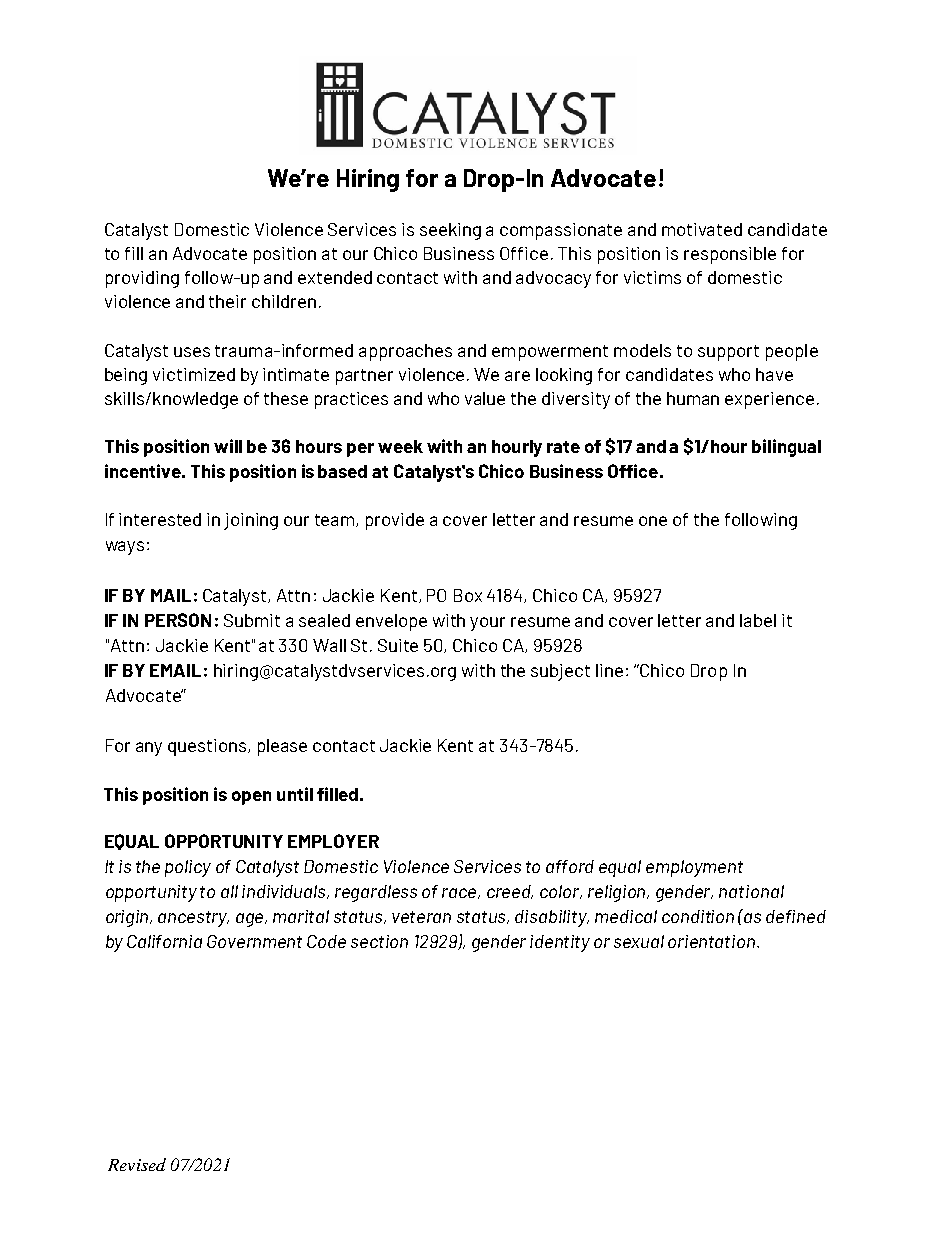 The width and height of the screenshot is (952, 1233). I want to click on line, so click(609, 670).
